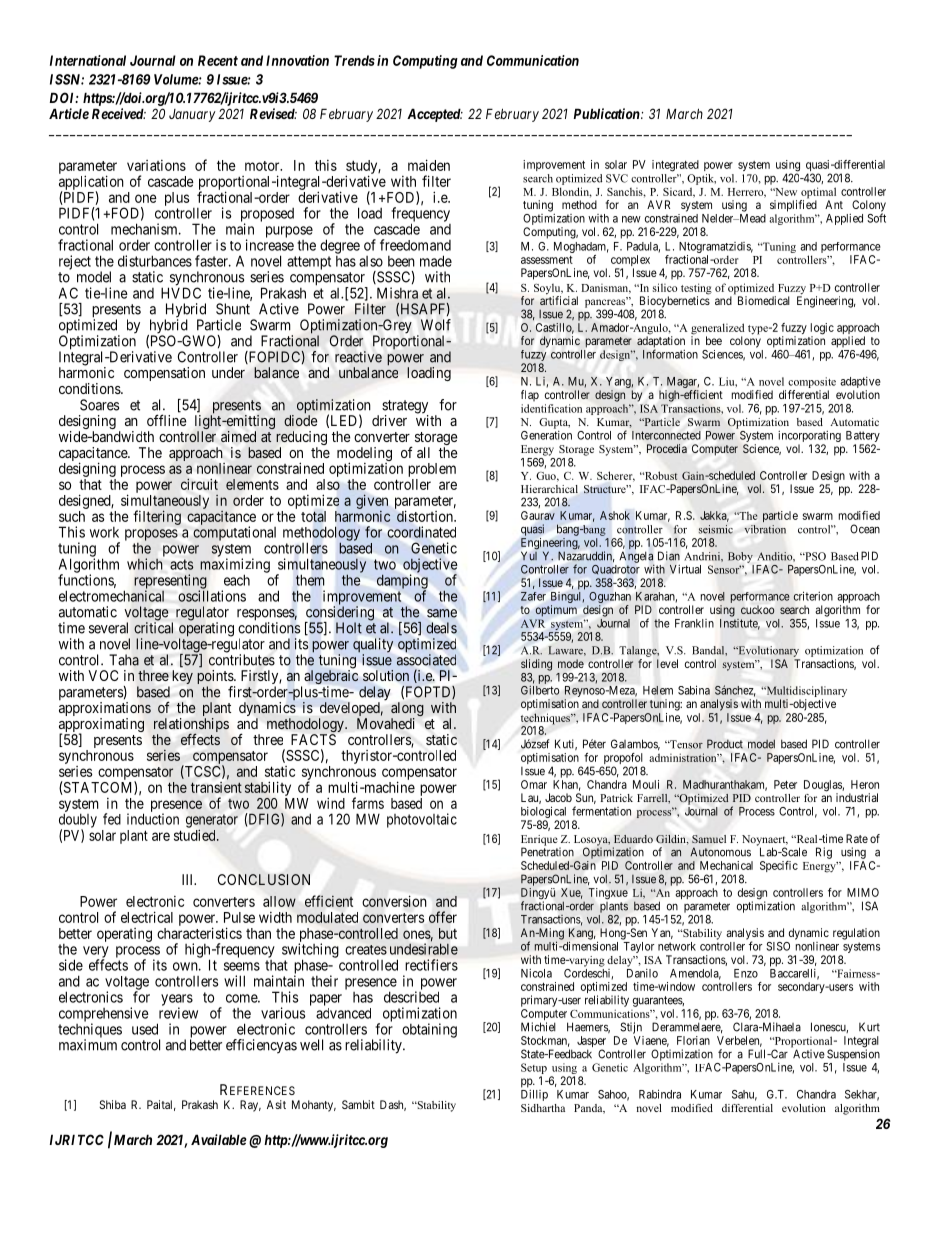  Describe the element at coordinates (171, 582) in the document. I see `representing` at that location.
